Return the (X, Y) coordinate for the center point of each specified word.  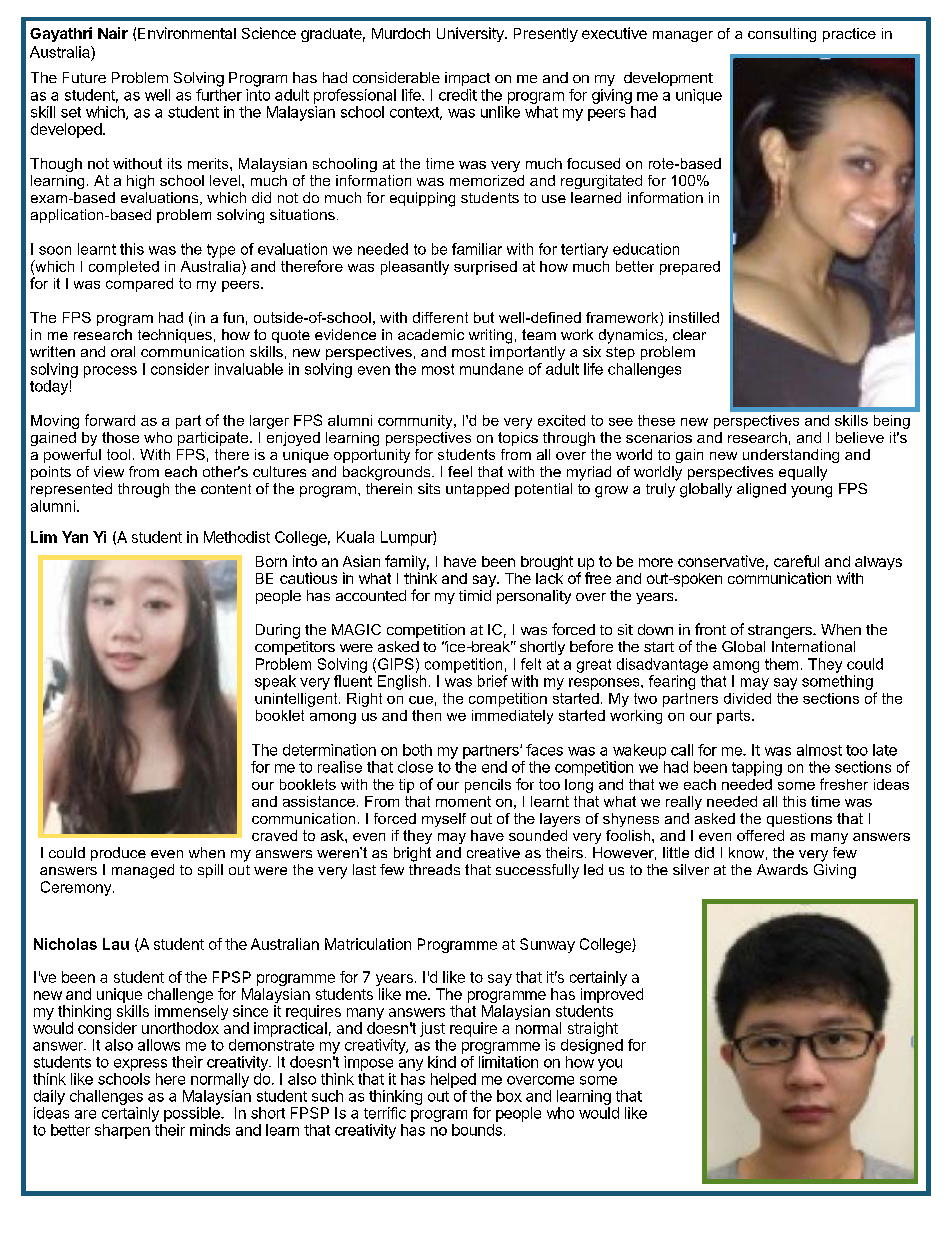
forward (110, 420)
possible (193, 1114)
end (494, 767)
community (416, 422)
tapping (757, 768)
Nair (113, 33)
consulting (782, 35)
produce (118, 854)
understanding (791, 456)
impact (467, 79)
